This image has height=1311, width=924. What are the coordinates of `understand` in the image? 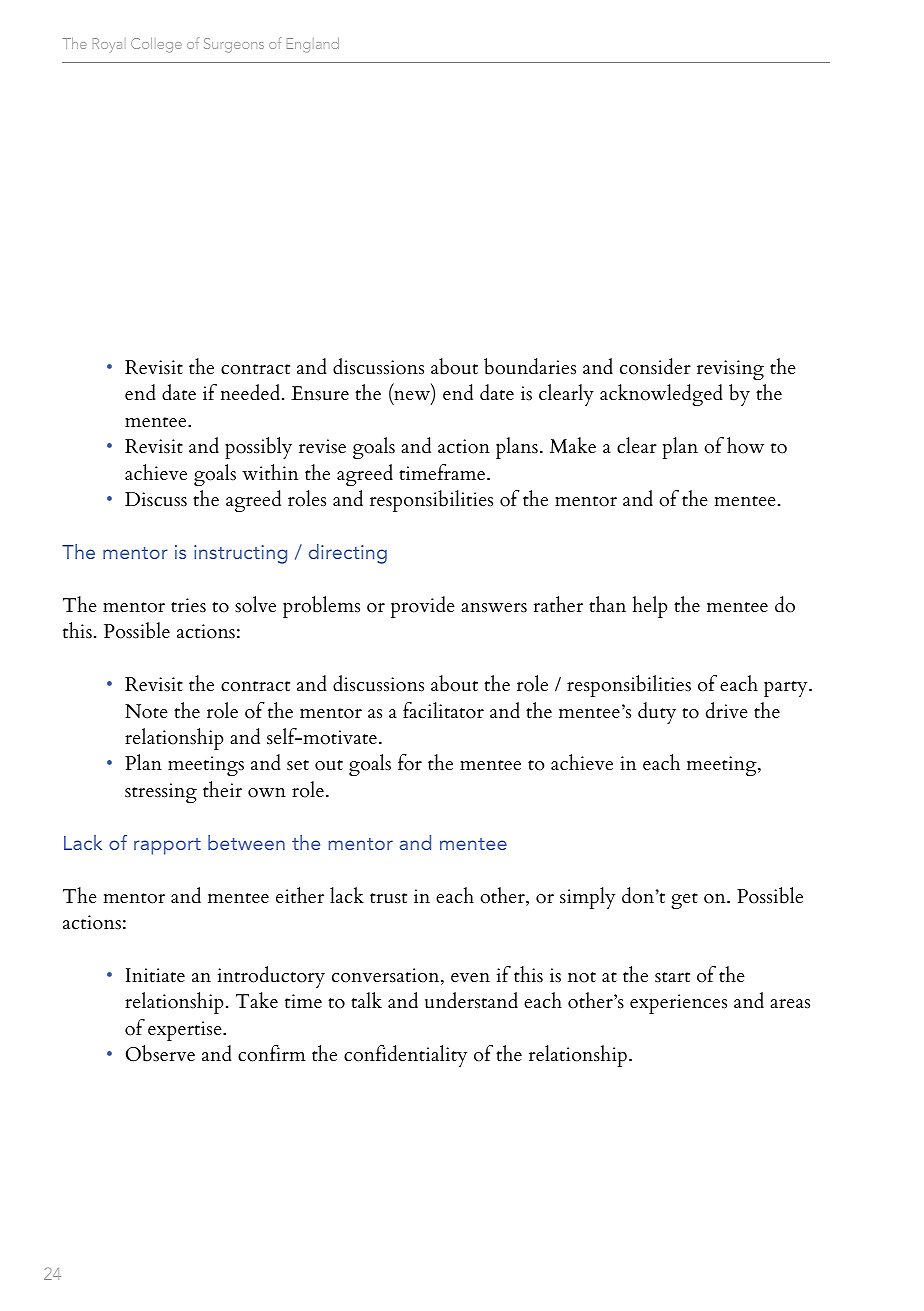 It's located at (471, 1000).
